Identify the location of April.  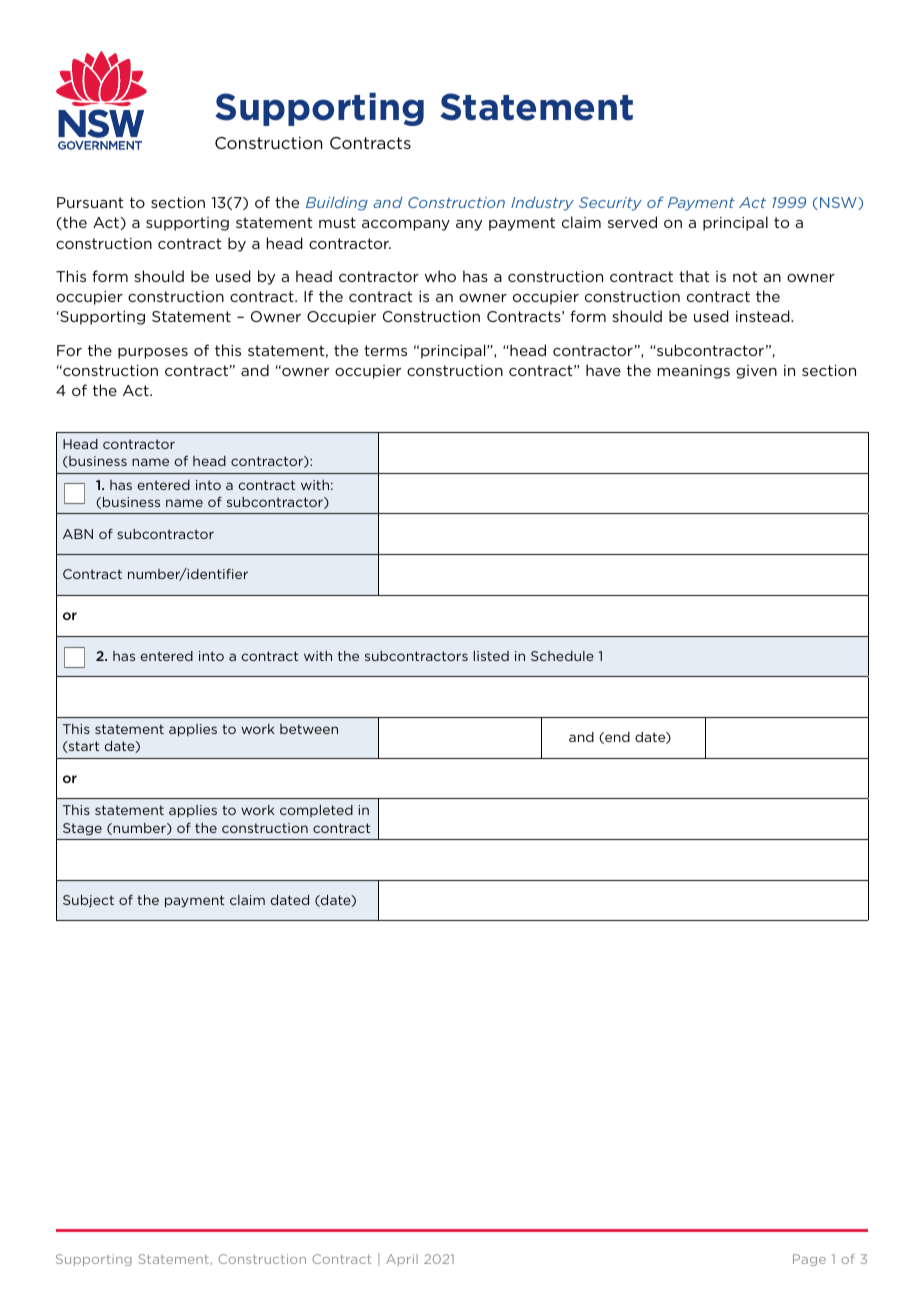
(402, 1260).
